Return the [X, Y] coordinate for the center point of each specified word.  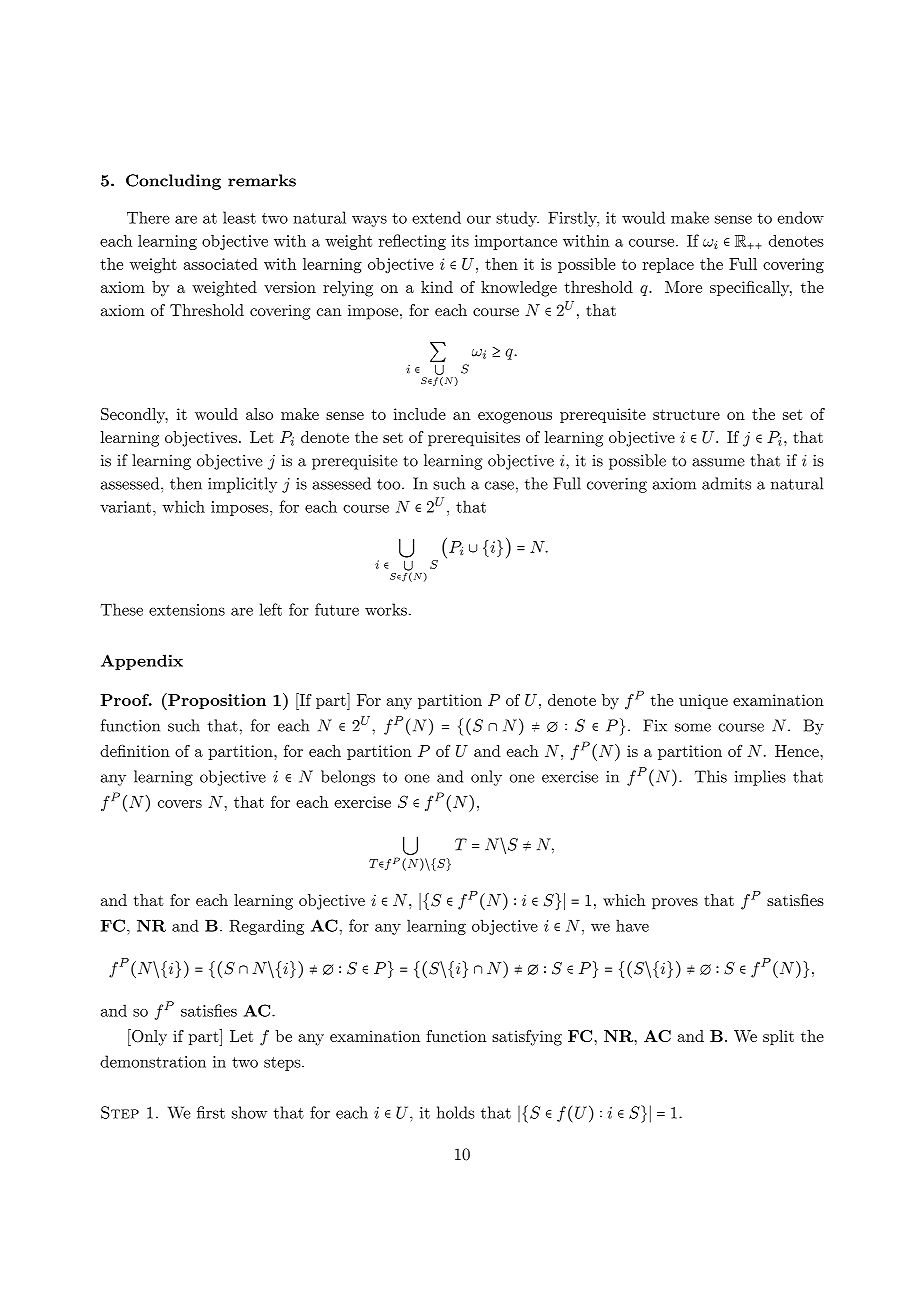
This [711, 776]
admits [726, 483]
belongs [348, 778]
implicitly [242, 485]
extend [436, 217]
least [239, 217]
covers [180, 804]
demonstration [153, 1061]
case [499, 485]
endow [800, 217]
